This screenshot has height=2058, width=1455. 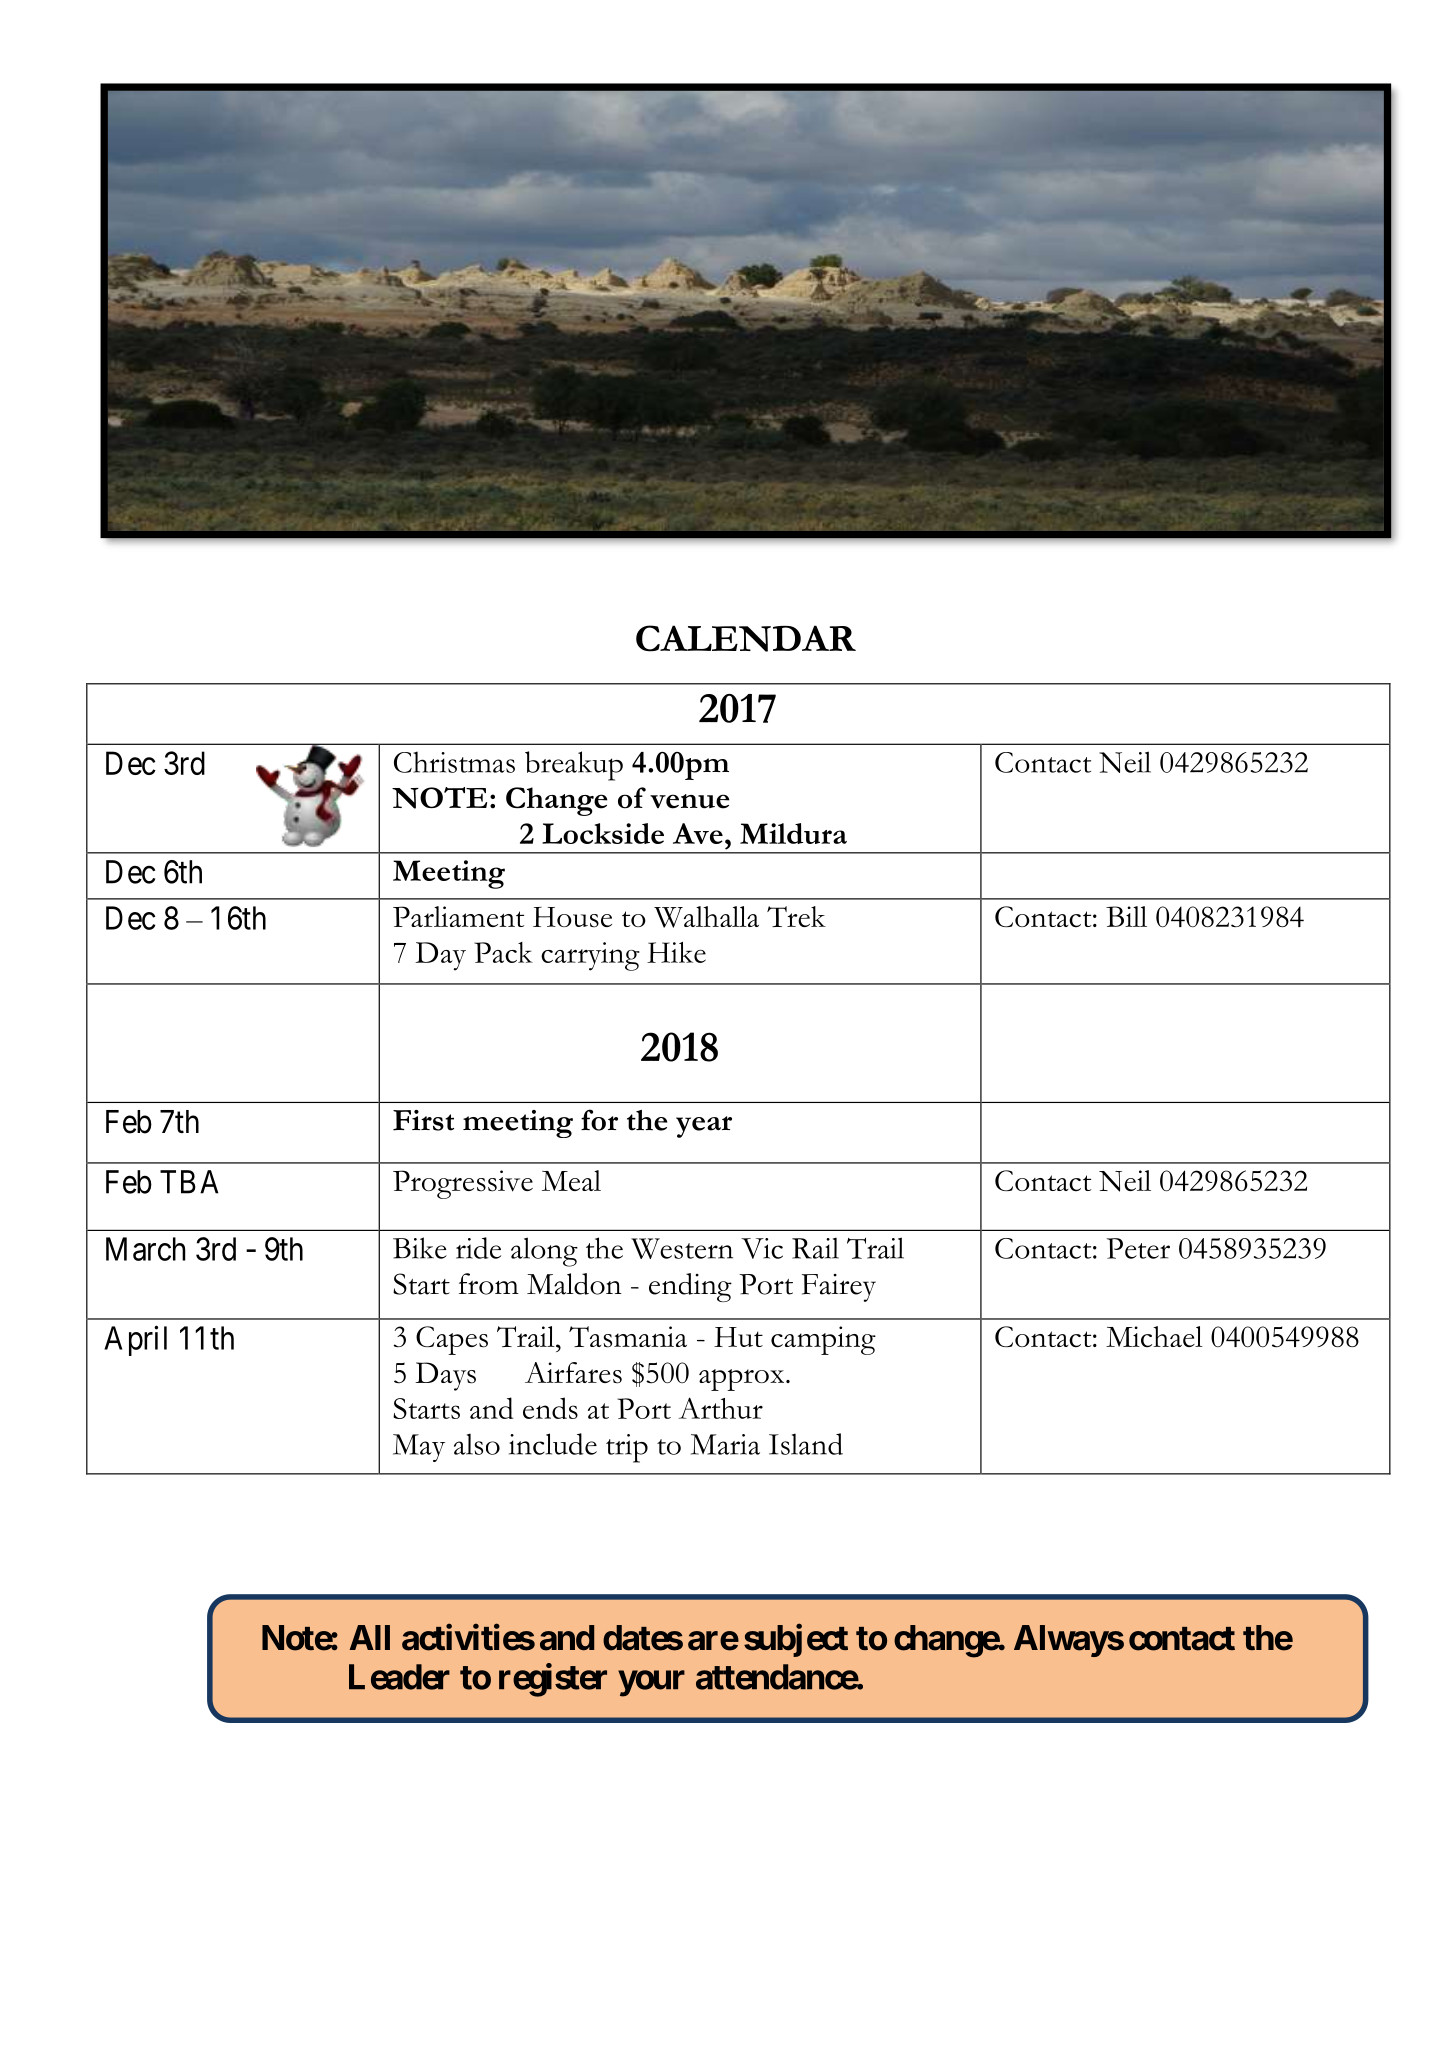 I want to click on Leader, so click(x=399, y=1677).
